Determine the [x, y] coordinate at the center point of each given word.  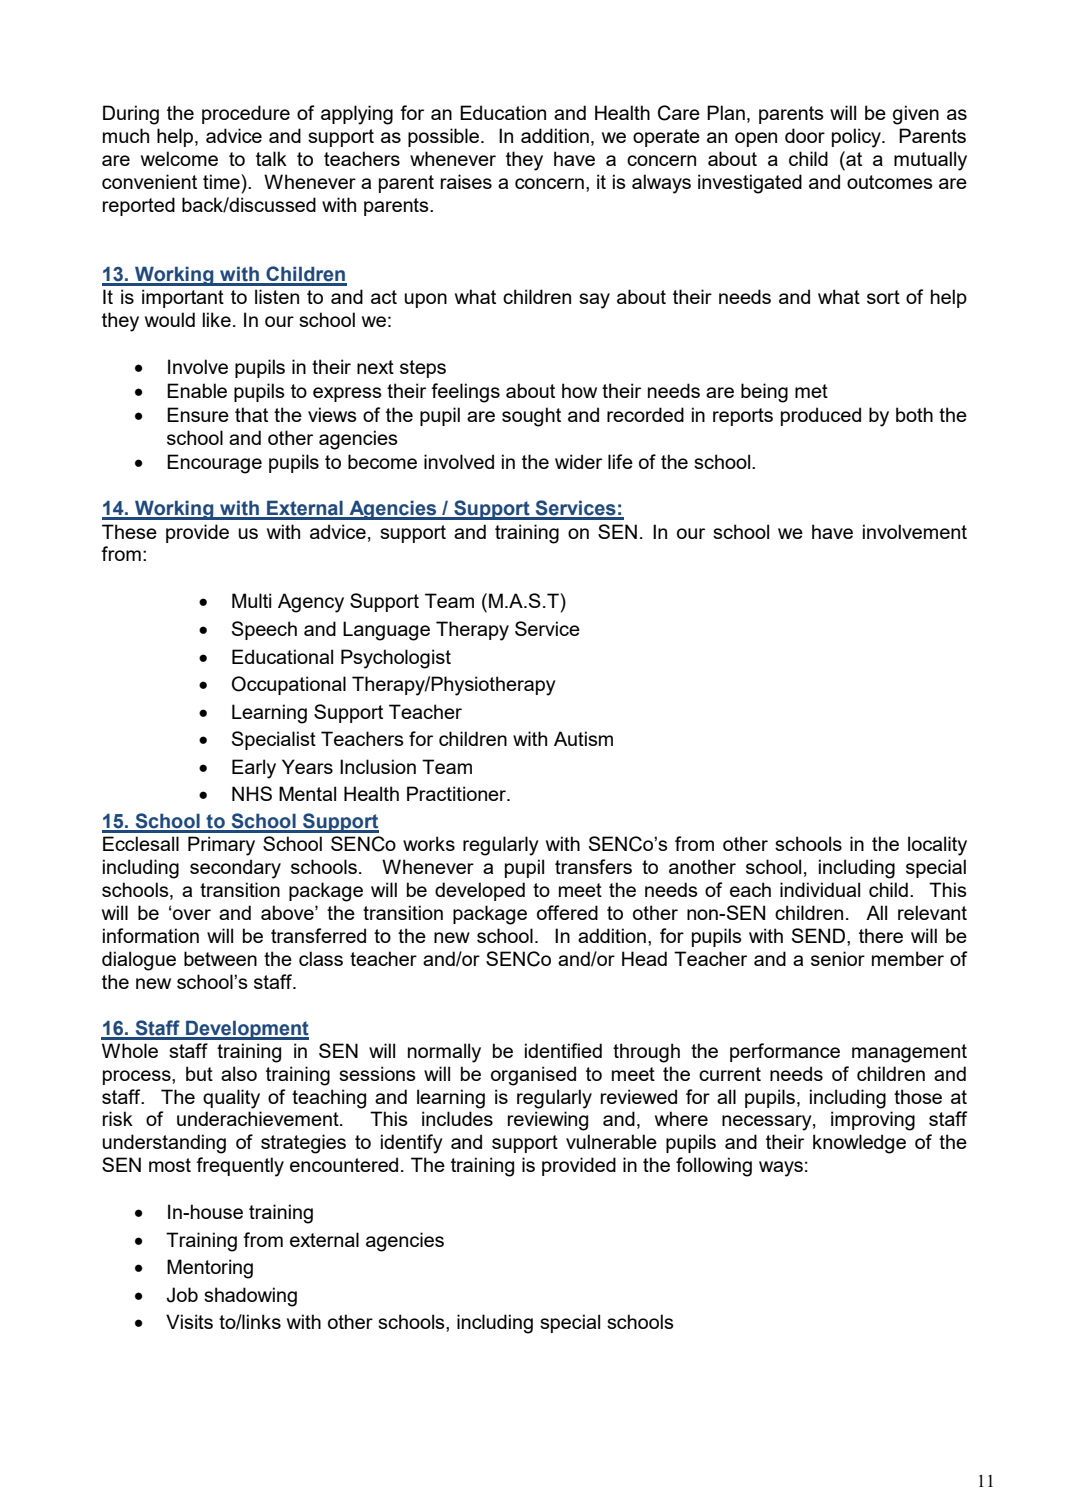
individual [820, 889]
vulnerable [611, 1141]
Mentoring [210, 1269]
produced [821, 416]
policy [857, 138]
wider [578, 461]
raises [466, 181]
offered [567, 912]
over [191, 914]
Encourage [214, 464]
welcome [179, 158]
